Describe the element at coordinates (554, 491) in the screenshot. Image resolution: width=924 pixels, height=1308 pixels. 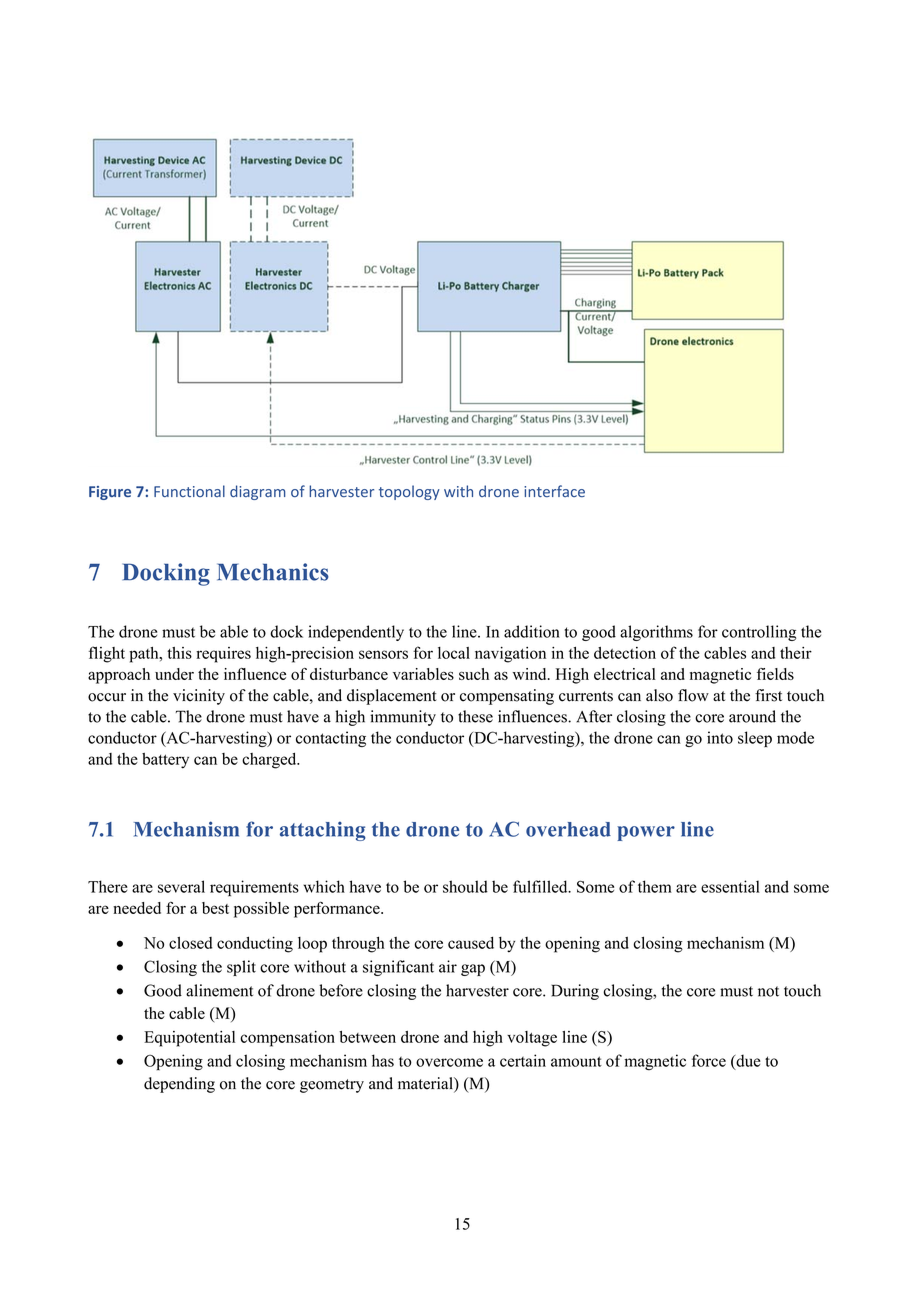
I see `interface` at that location.
